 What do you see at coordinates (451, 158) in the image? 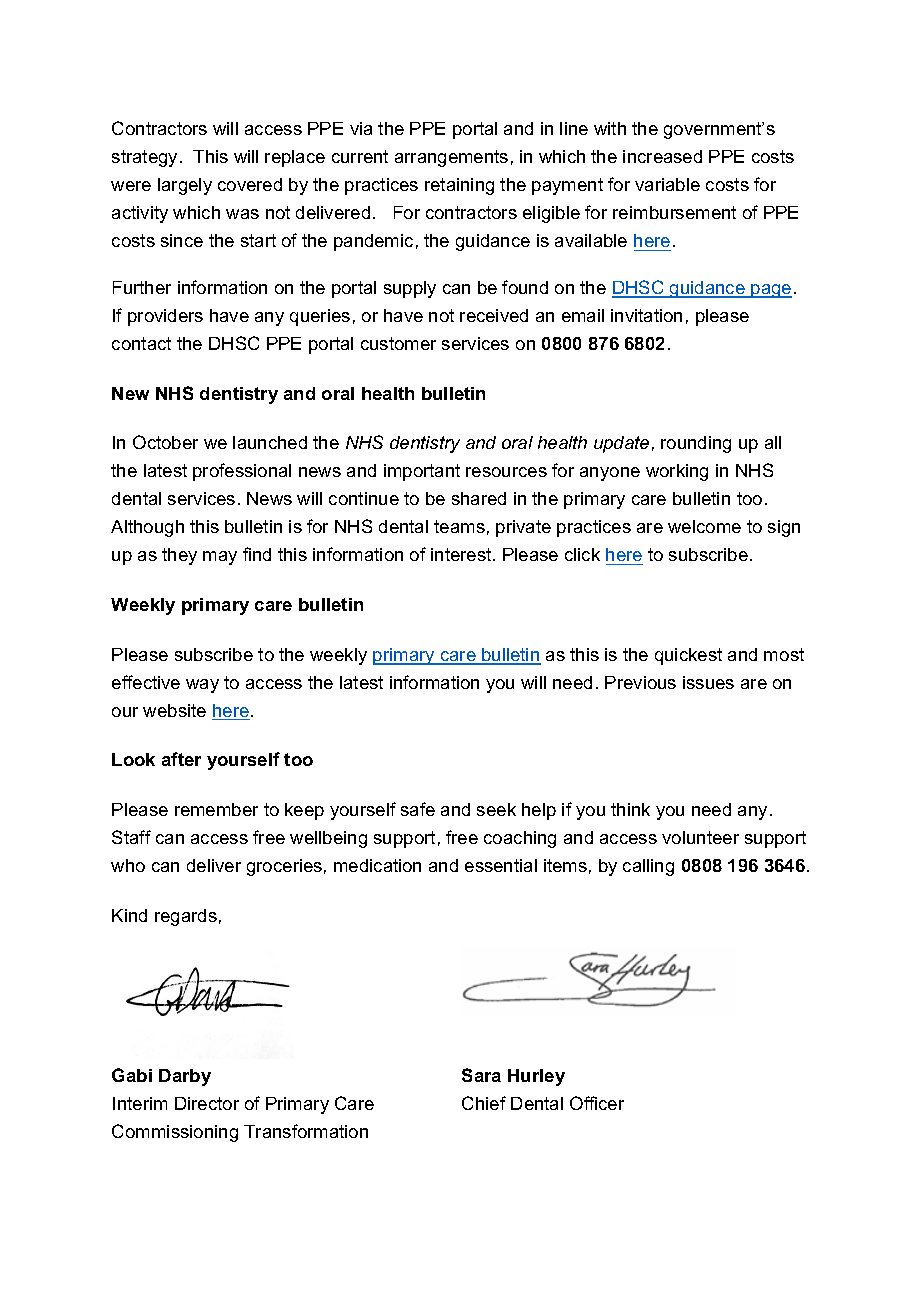
I see `arrangements` at bounding box center [451, 158].
